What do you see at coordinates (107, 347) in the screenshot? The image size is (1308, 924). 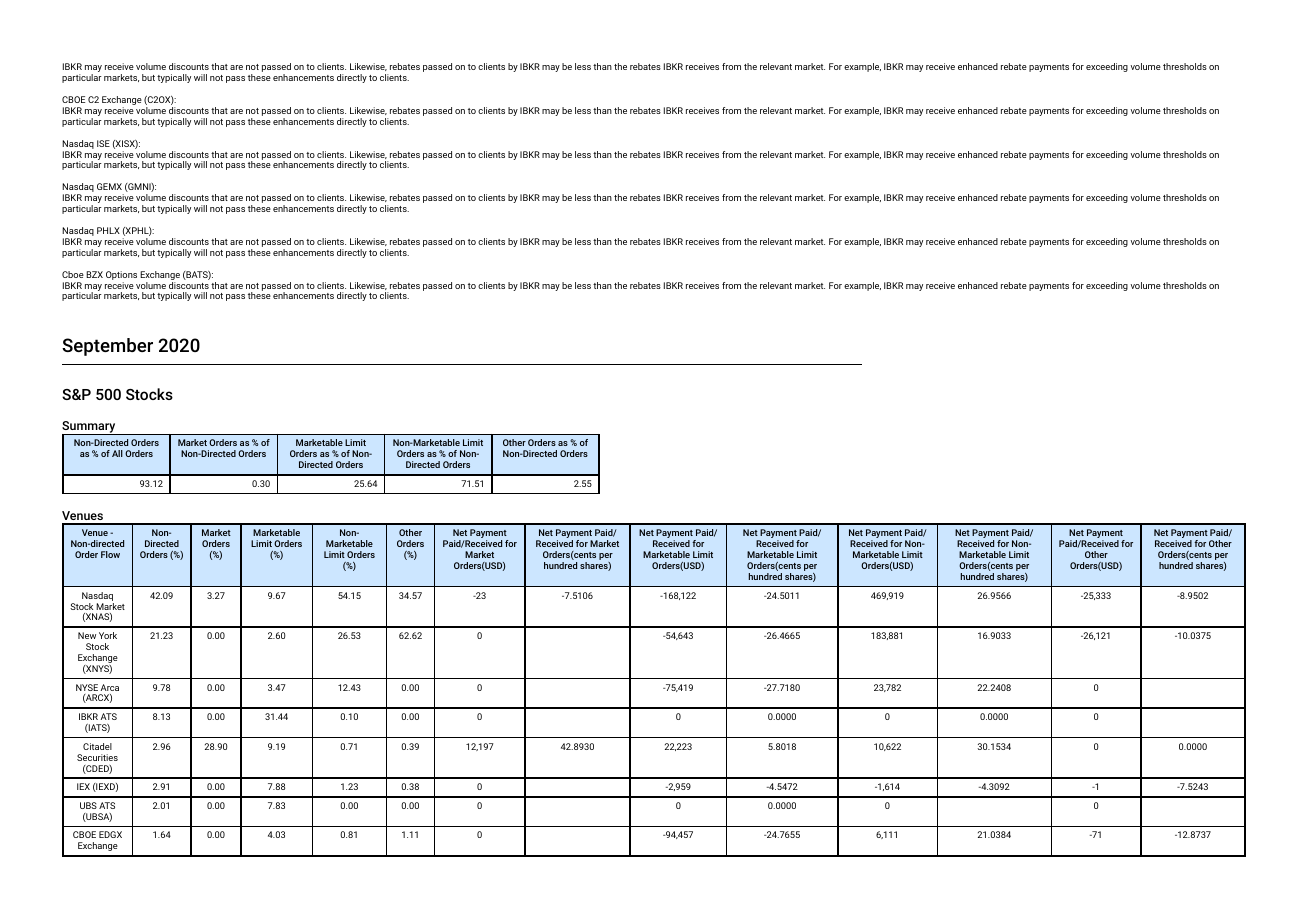 I see `September` at bounding box center [107, 347].
